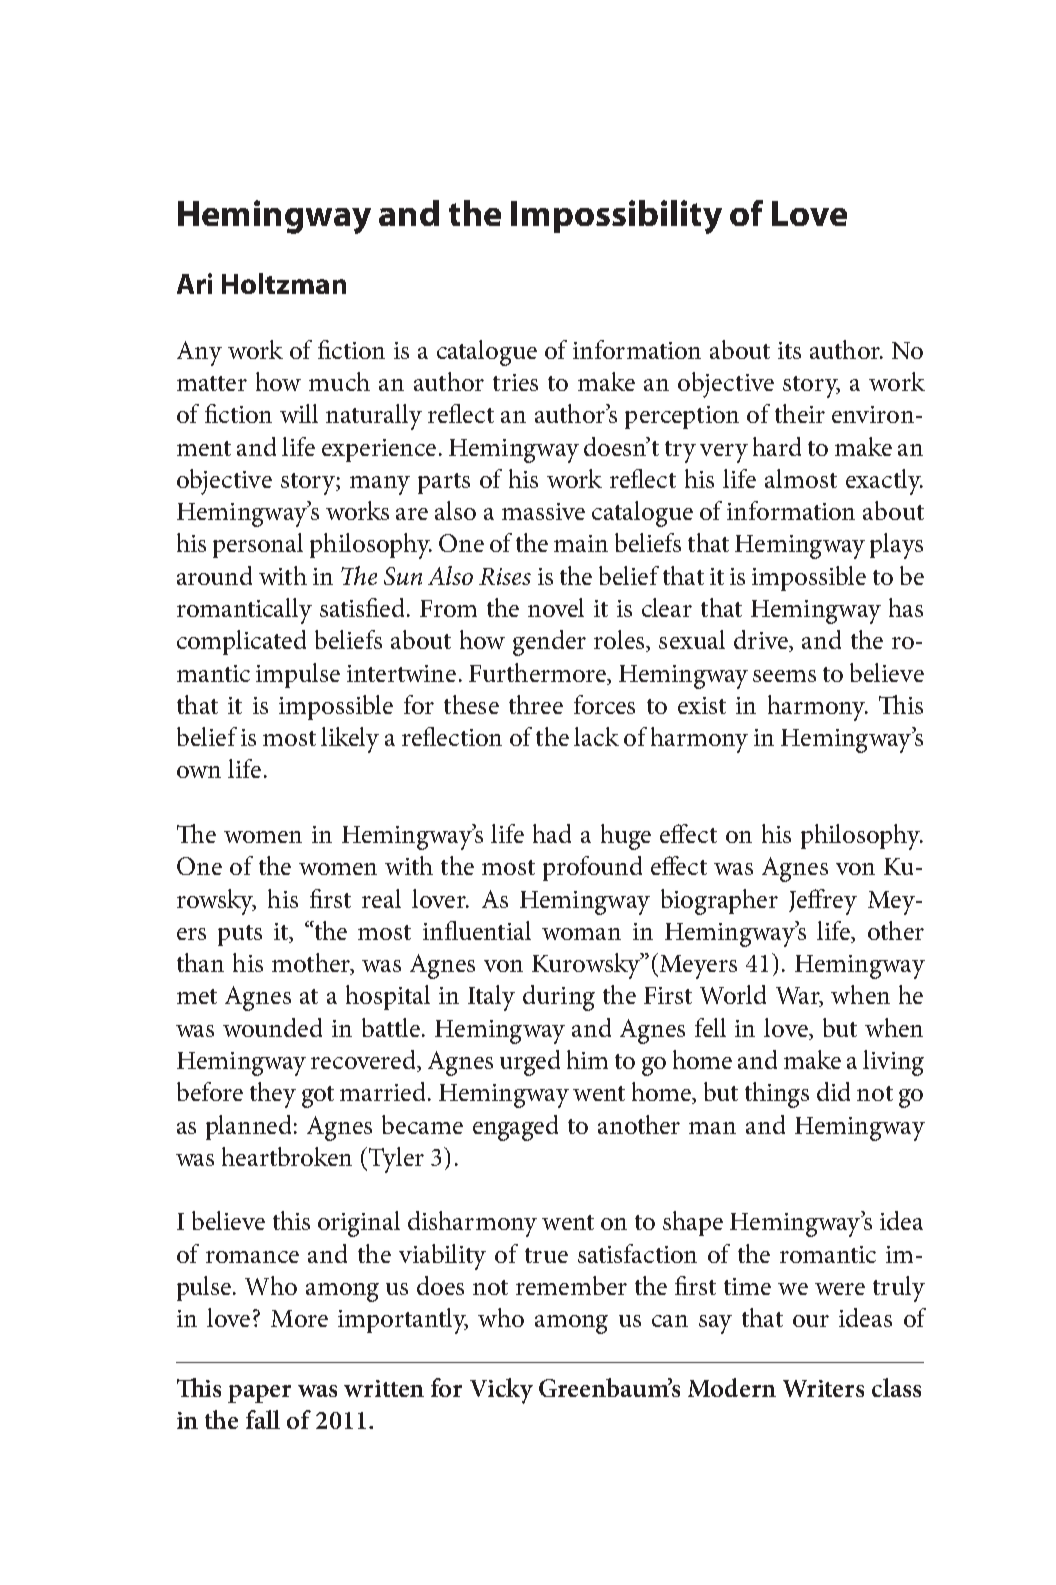 The height and width of the screenshot is (1585, 1056). What do you see at coordinates (833, 1091) in the screenshot?
I see `did` at bounding box center [833, 1091].
